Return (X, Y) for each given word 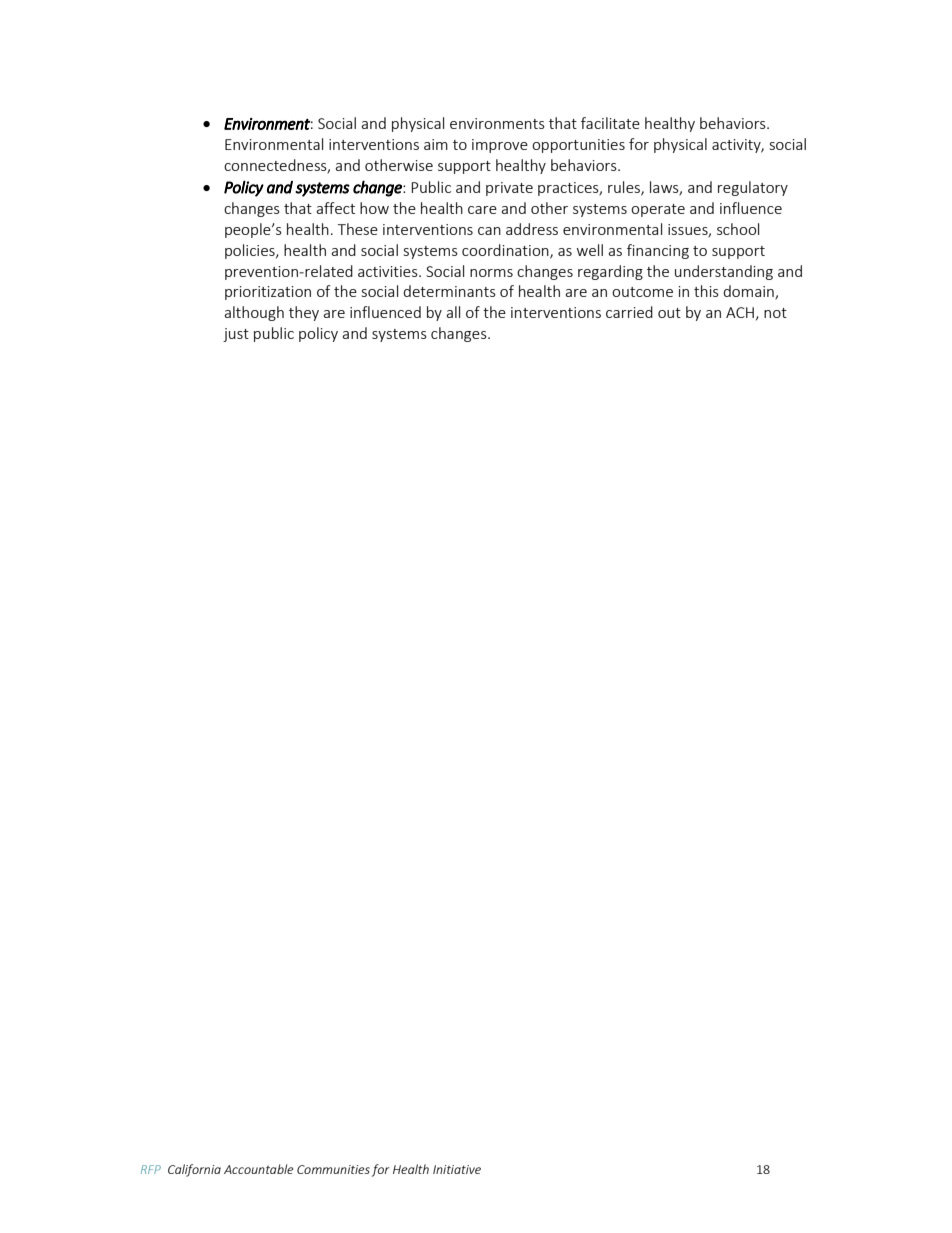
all (453, 312)
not (775, 313)
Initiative (457, 1169)
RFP (151, 1169)
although (254, 313)
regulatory (753, 188)
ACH (740, 312)
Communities (333, 1169)
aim (436, 144)
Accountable (259, 1169)
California (194, 1170)
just (236, 335)
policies (251, 251)
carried (629, 312)
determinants (449, 291)
